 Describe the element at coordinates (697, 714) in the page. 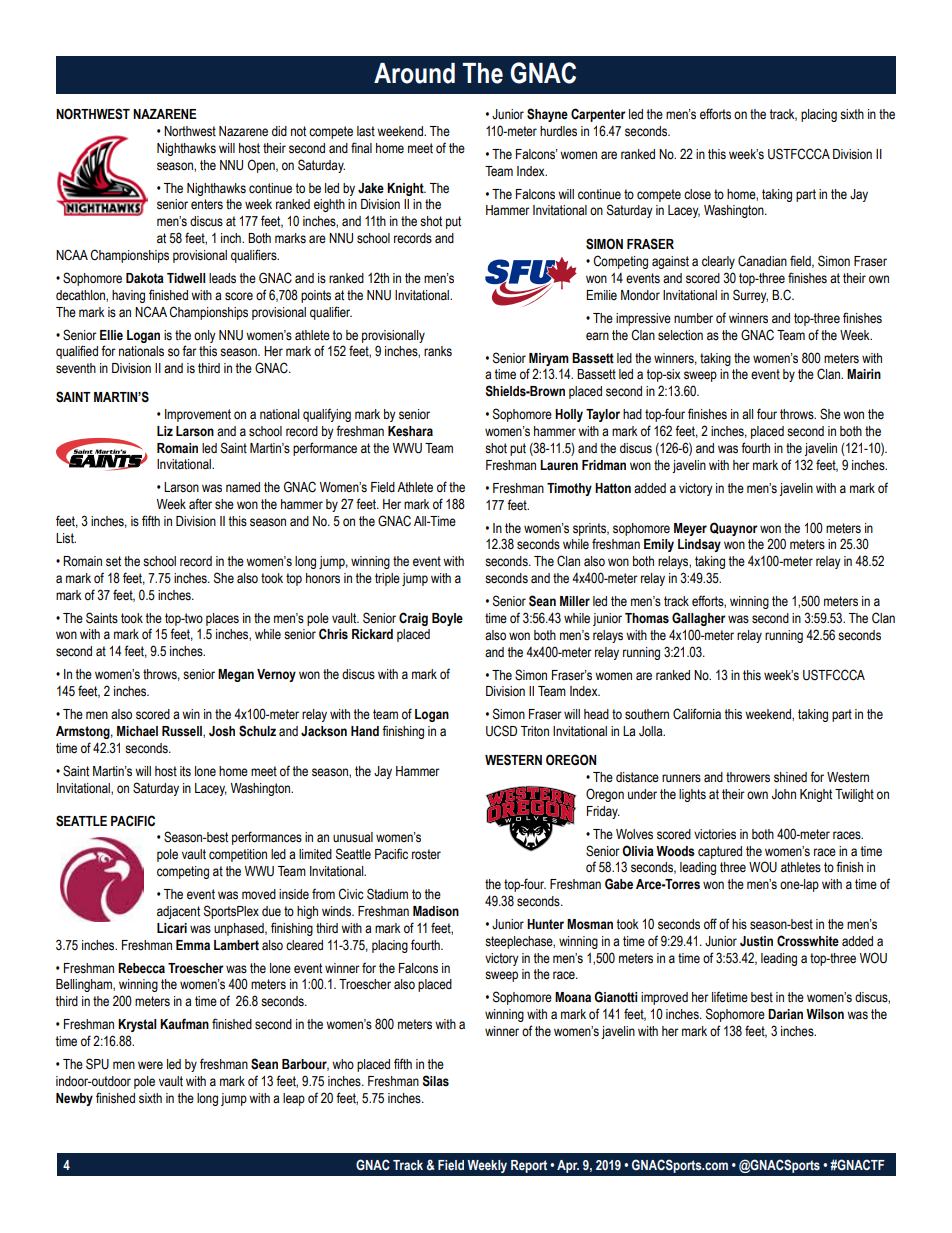

I see `California` at that location.
